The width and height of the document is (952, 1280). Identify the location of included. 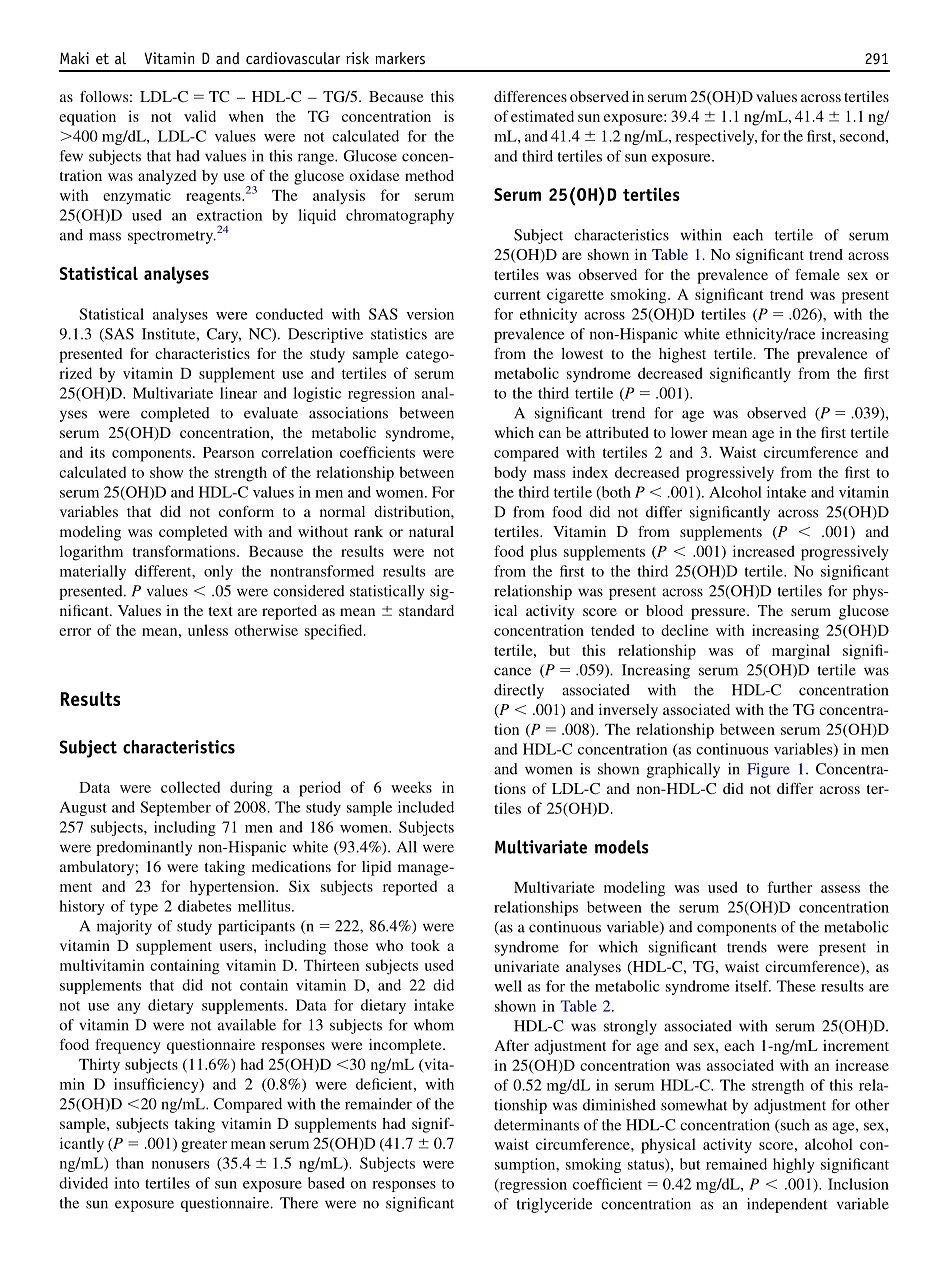
(426, 807).
